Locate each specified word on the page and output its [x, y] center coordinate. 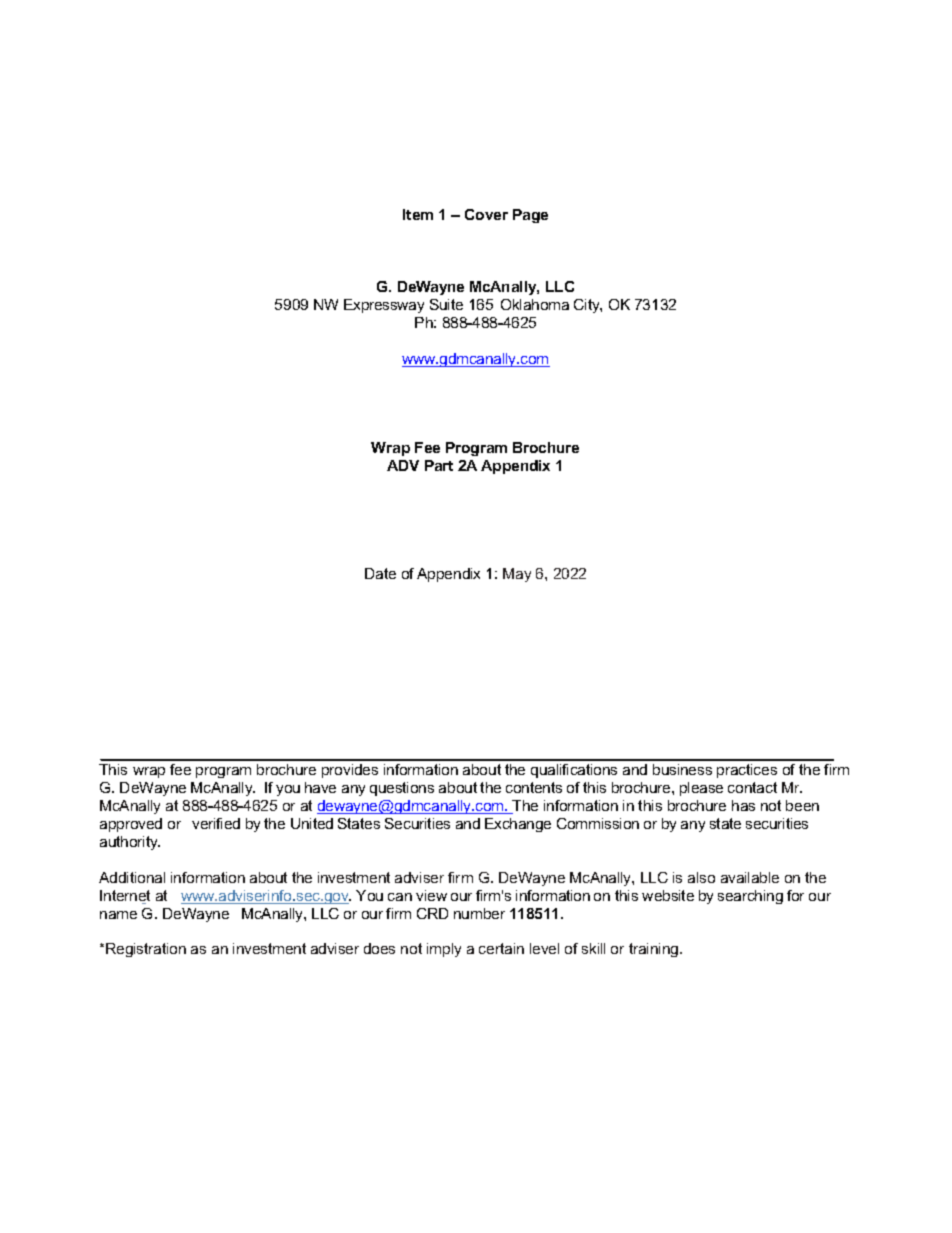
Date [380, 573]
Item [418, 214]
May [517, 575]
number [479, 913]
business [682, 769]
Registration [146, 950]
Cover [486, 214]
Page [530, 216]
